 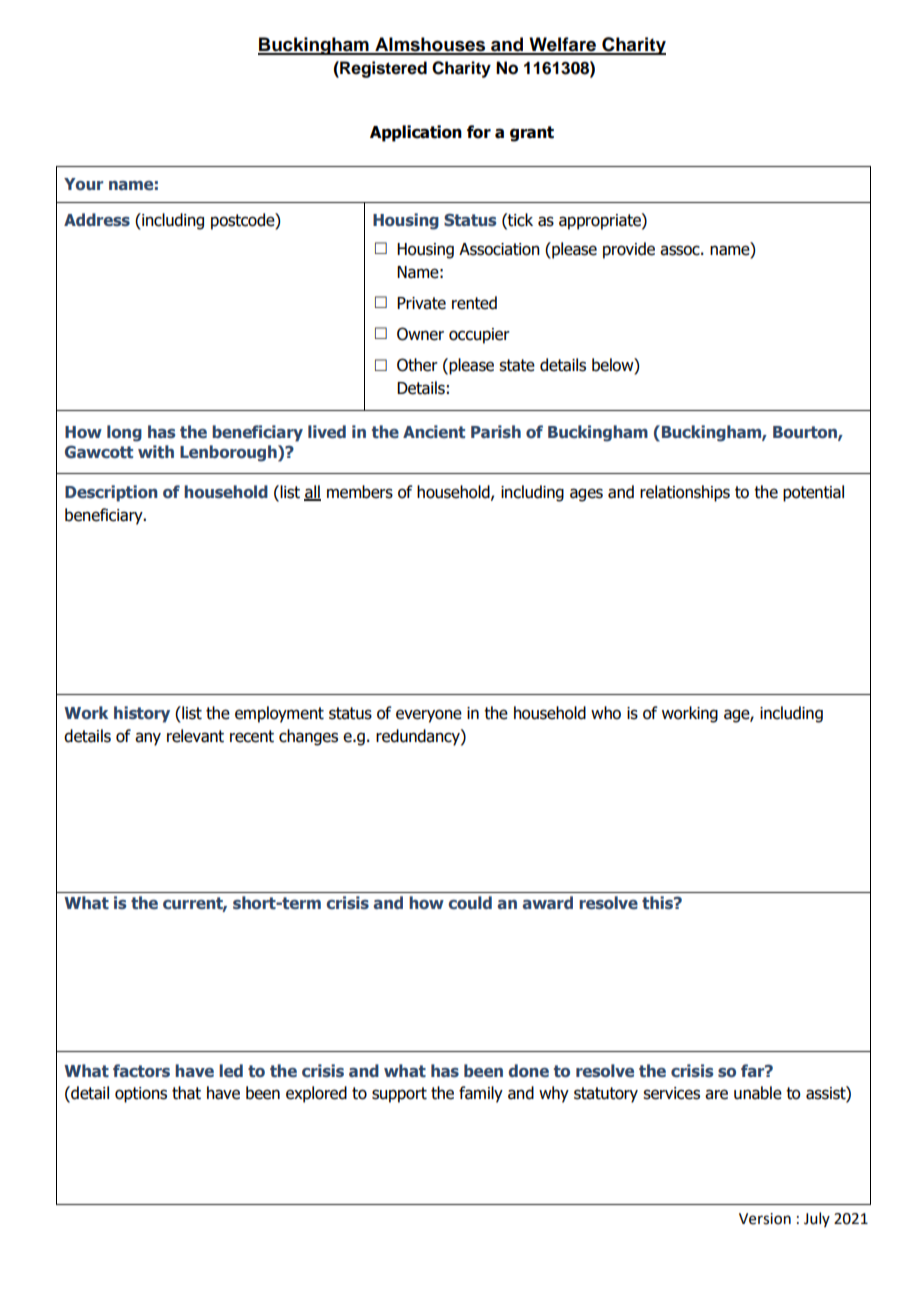 What do you see at coordinates (813, 493) in the screenshot?
I see `potential` at bounding box center [813, 493].
